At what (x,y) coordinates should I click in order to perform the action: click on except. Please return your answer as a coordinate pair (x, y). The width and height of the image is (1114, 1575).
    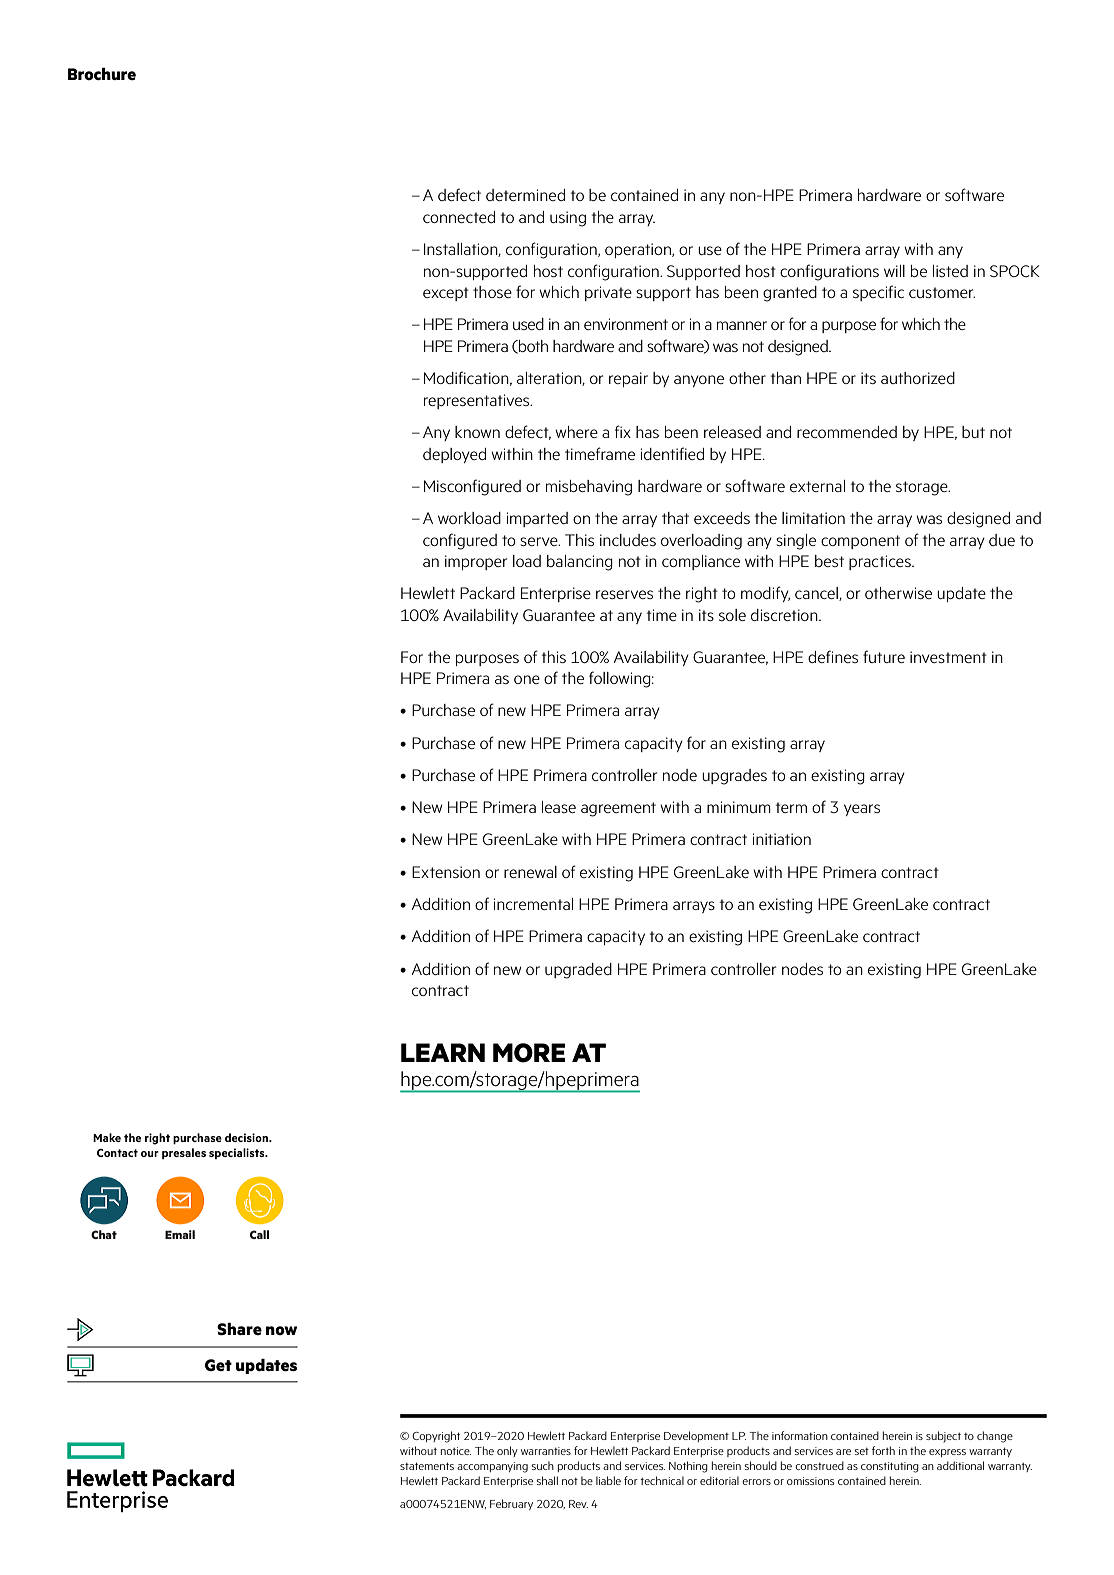
    Looking at the image, I should click on (446, 294).
